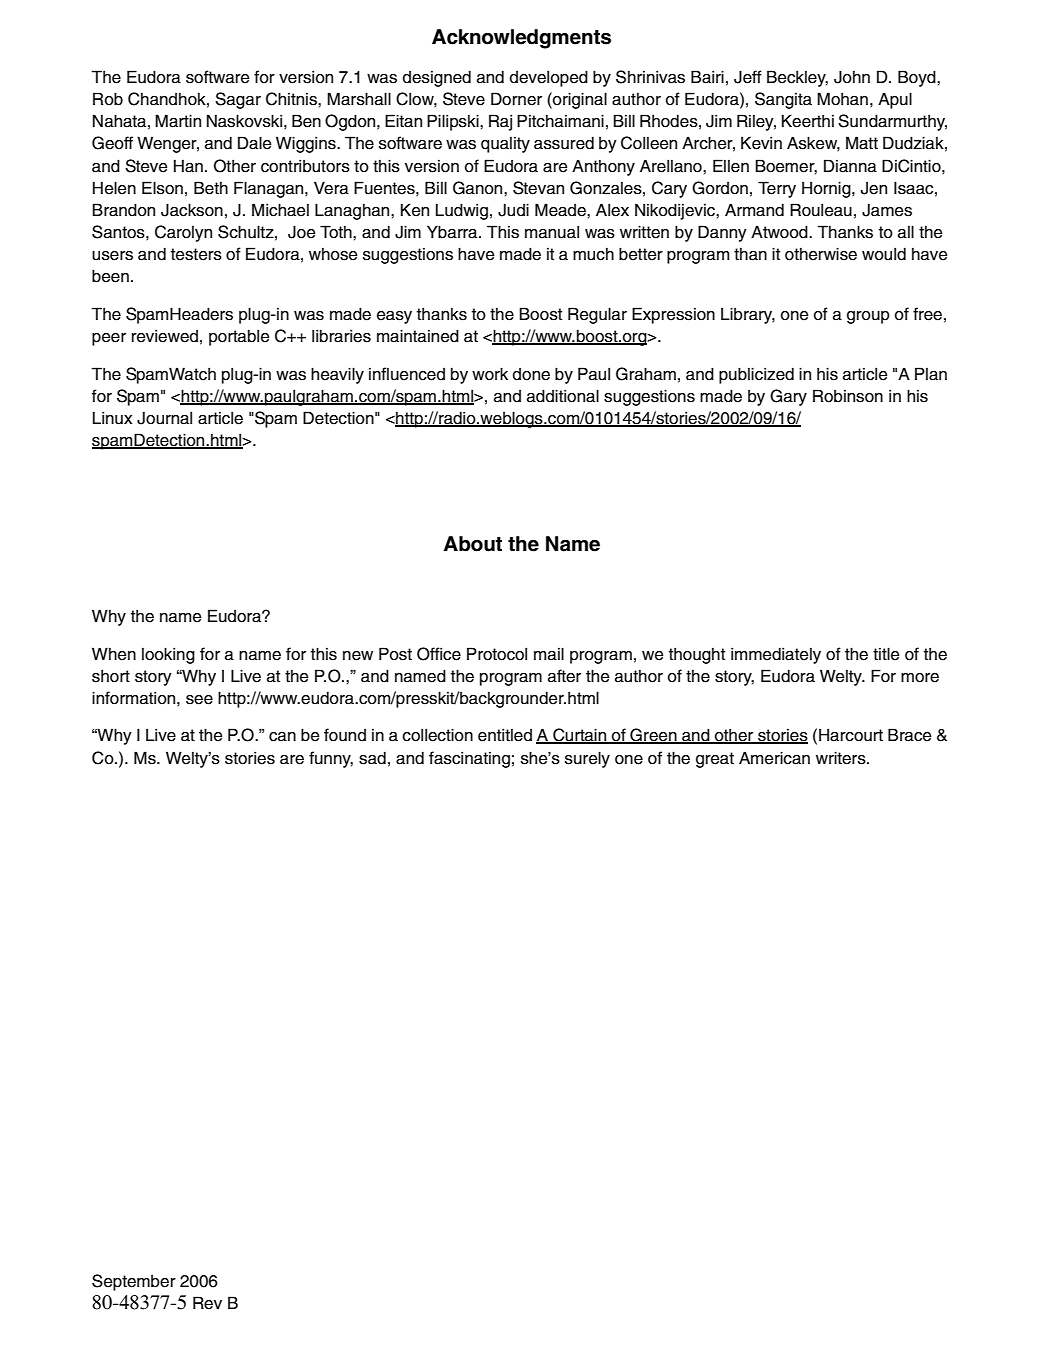 The image size is (1044, 1351). I want to click on Sagar, so click(238, 100).
